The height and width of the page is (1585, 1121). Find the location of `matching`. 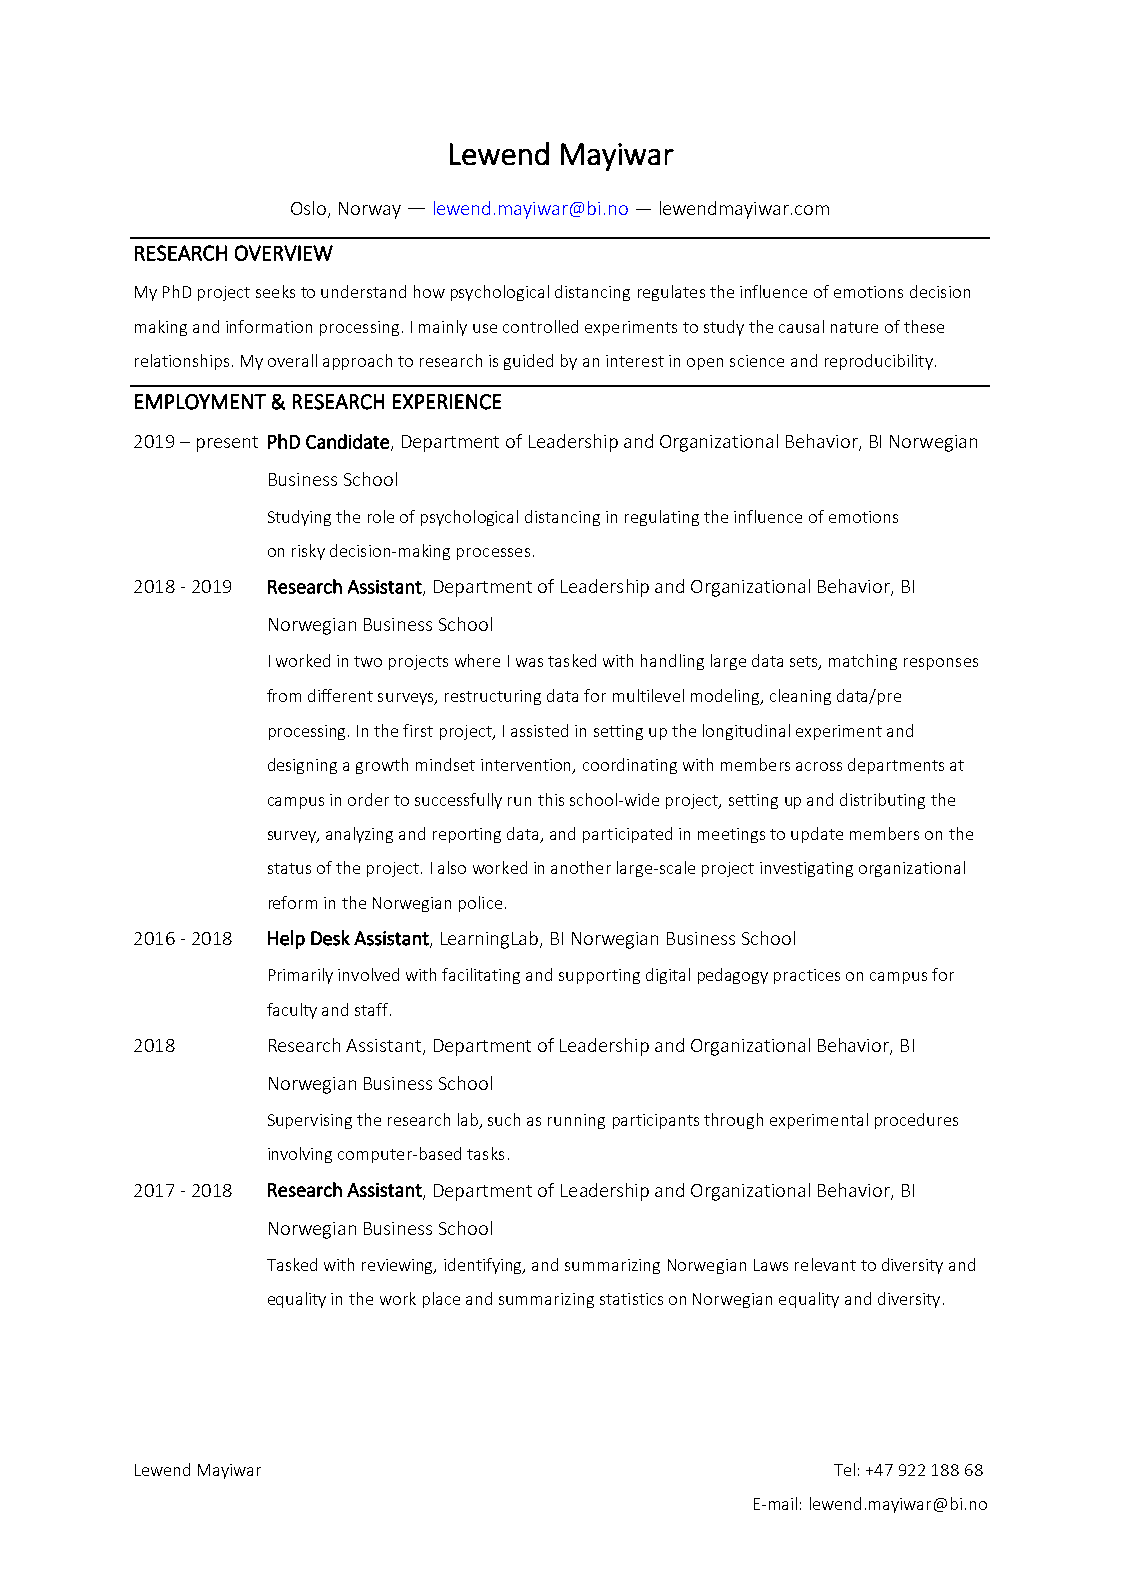

matching is located at coordinates (863, 662).
